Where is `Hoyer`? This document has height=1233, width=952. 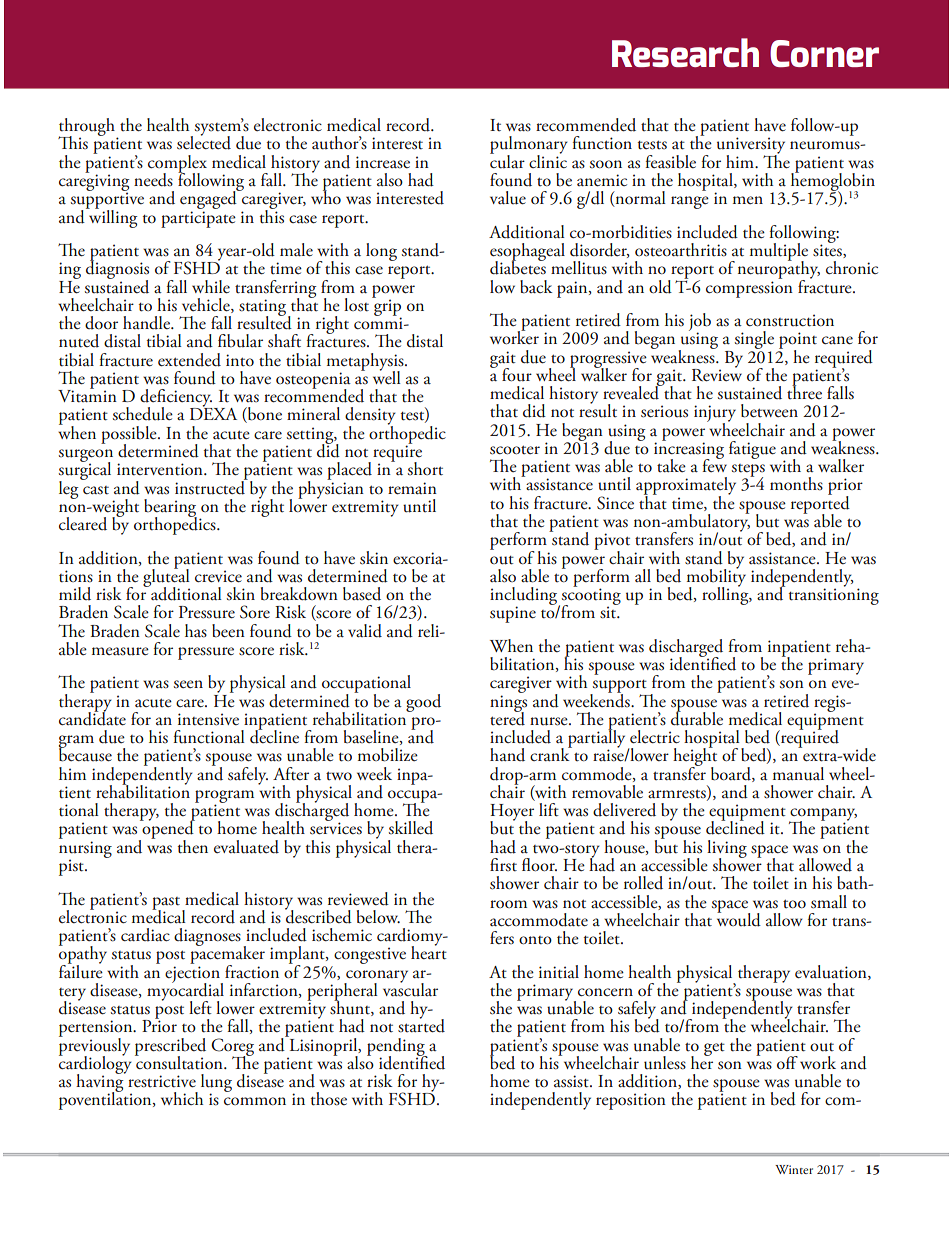
Hoyer is located at coordinates (512, 813).
